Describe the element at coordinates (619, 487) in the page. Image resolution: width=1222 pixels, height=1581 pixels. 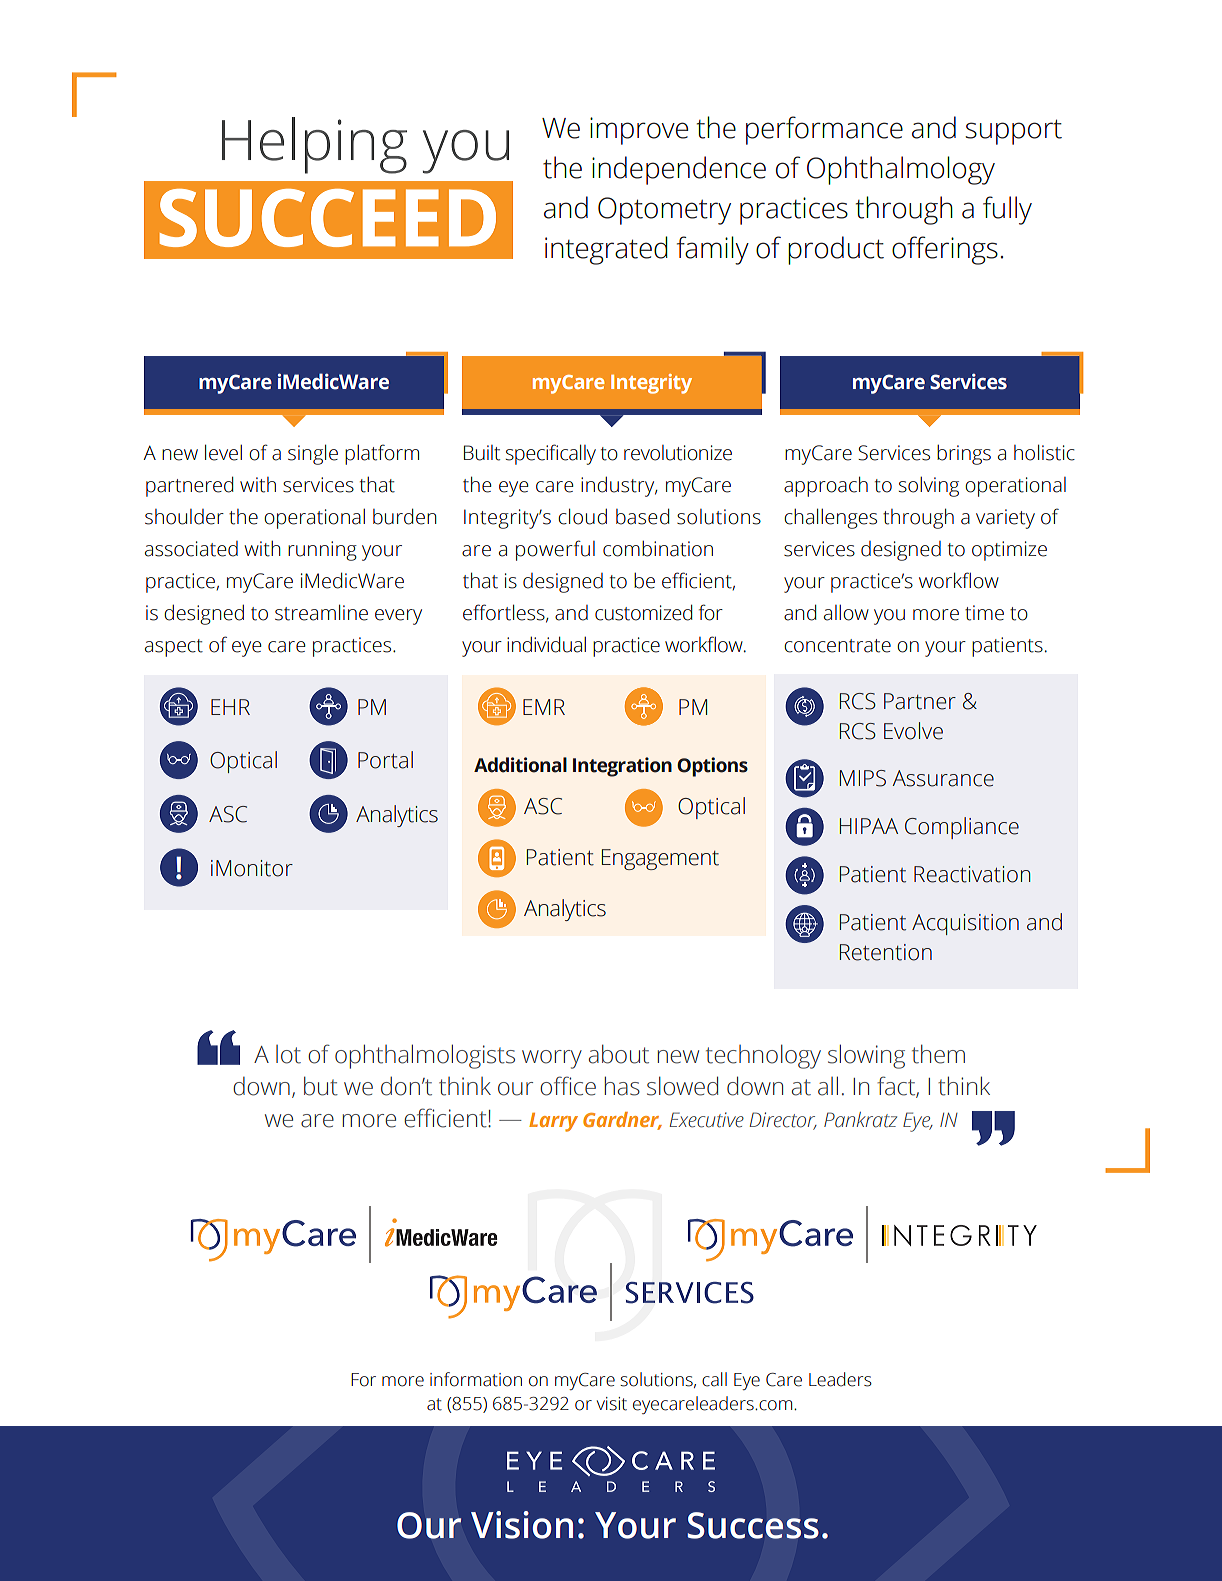
I see `industry` at that location.
